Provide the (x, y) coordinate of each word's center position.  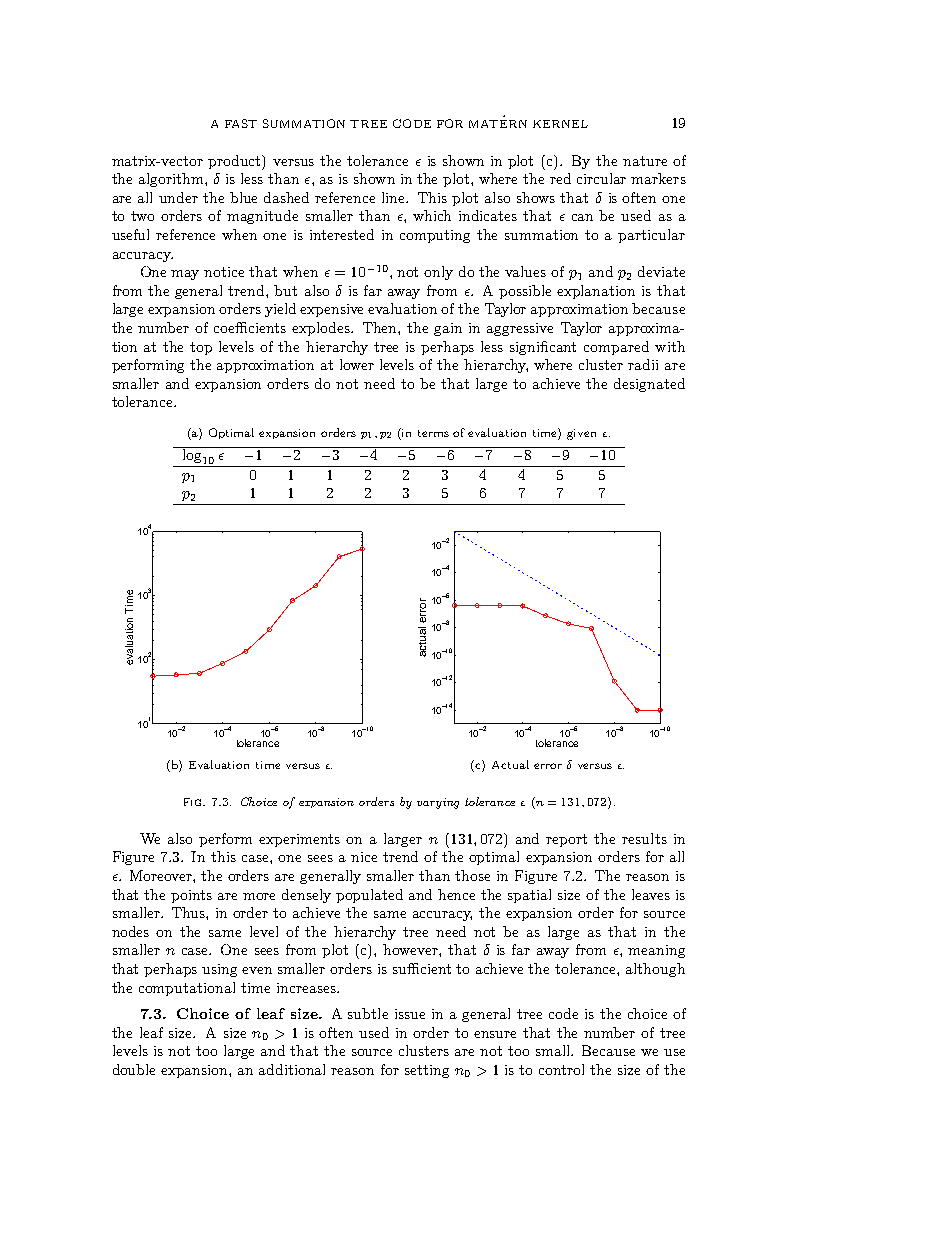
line (395, 197)
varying (438, 803)
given (581, 434)
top (201, 348)
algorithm (172, 180)
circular (601, 178)
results (644, 838)
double (134, 1069)
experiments (299, 840)
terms (433, 433)
